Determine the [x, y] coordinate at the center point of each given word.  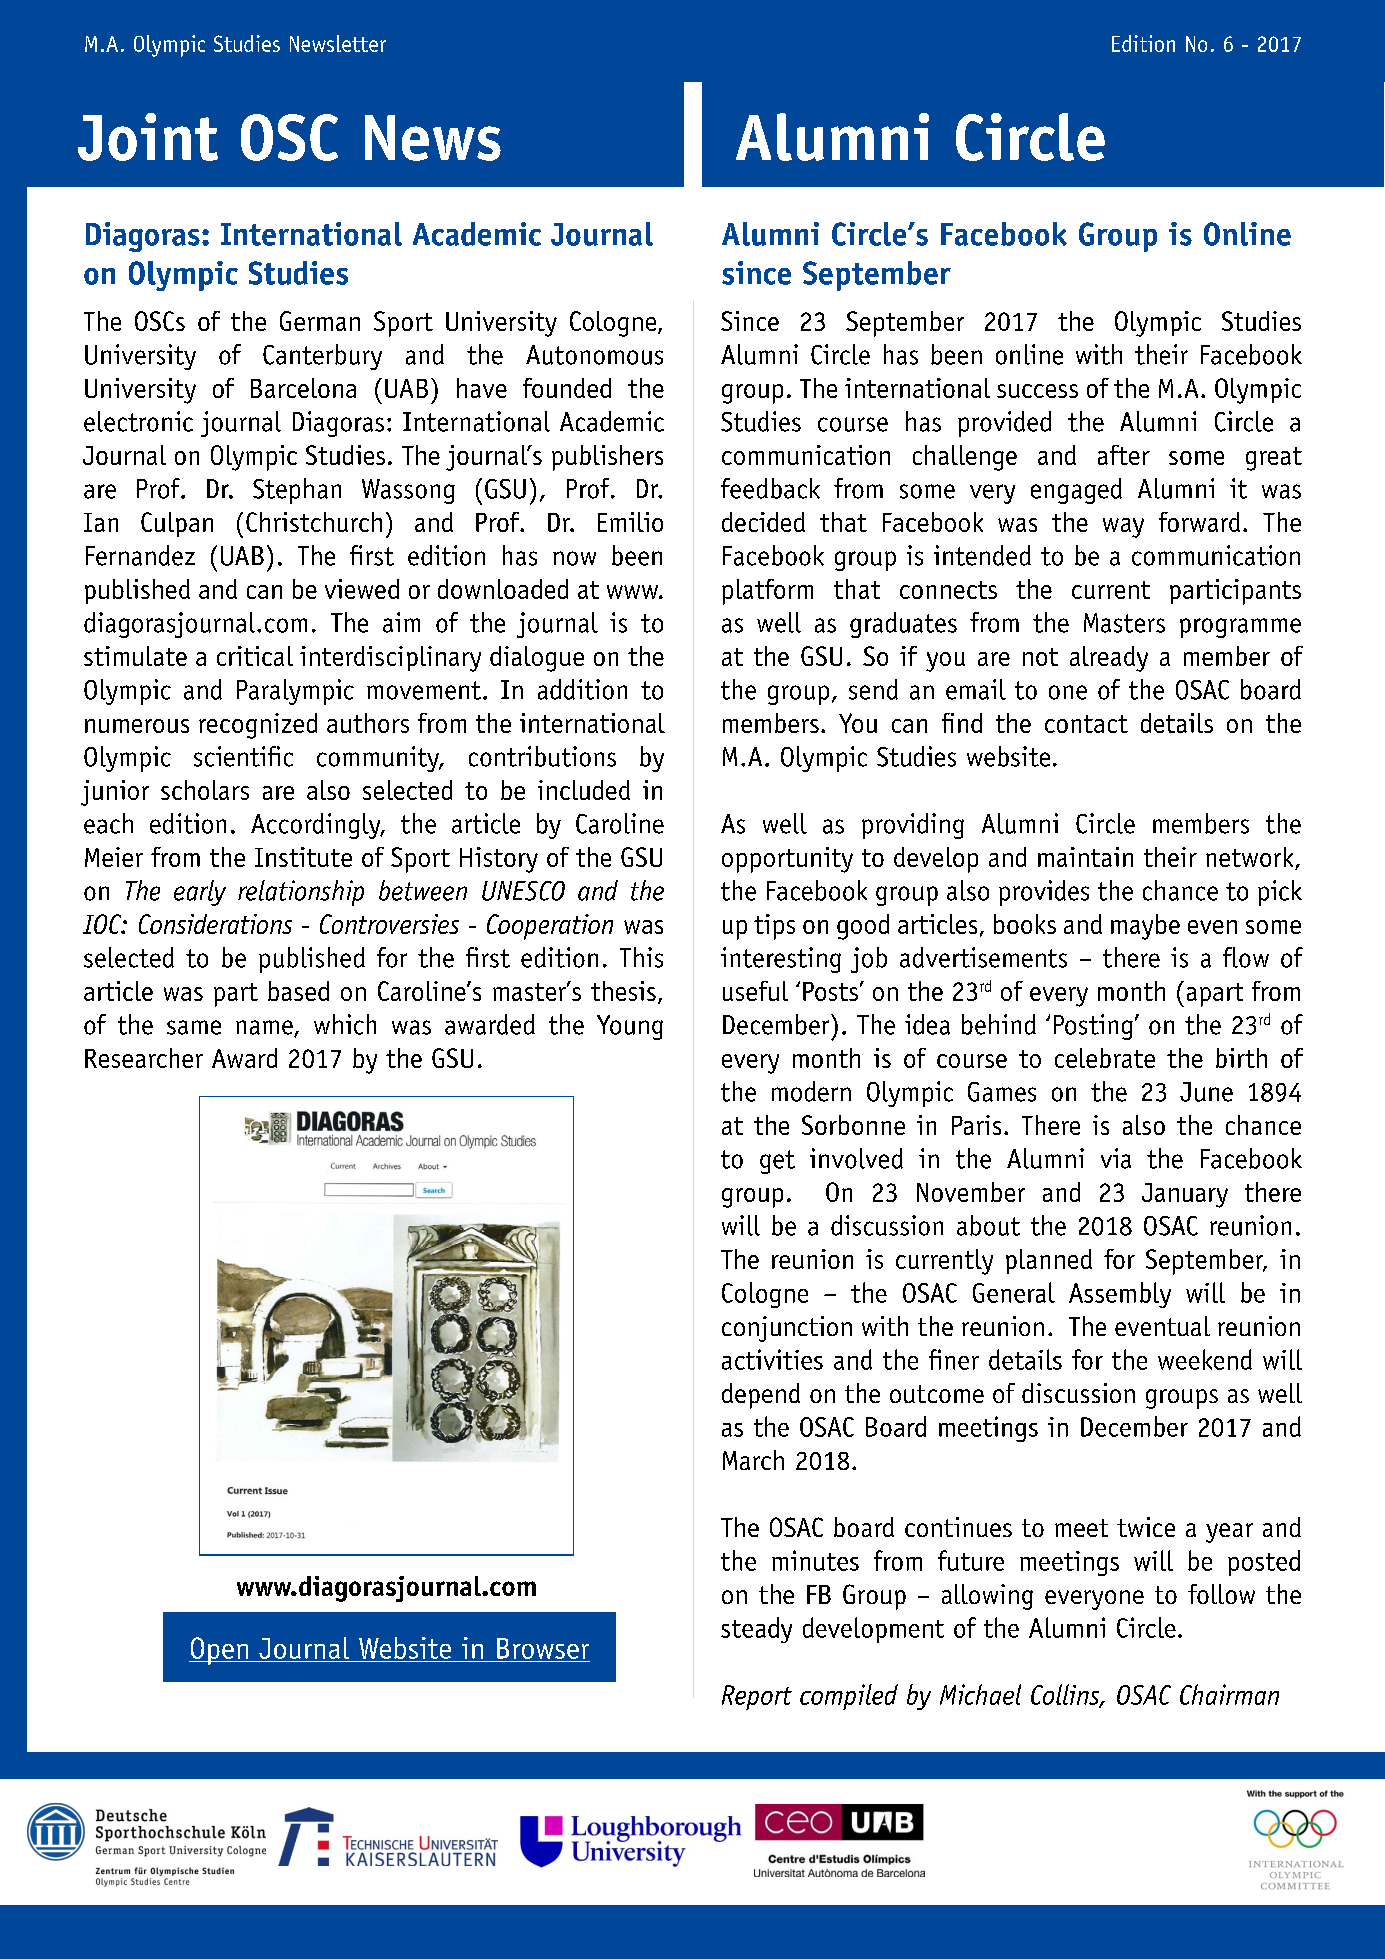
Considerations [215, 924]
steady [756, 1630]
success [1037, 391]
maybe [1145, 927]
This [641, 957]
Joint [148, 137]
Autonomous [594, 355]
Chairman [1229, 1694]
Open [220, 1651]
